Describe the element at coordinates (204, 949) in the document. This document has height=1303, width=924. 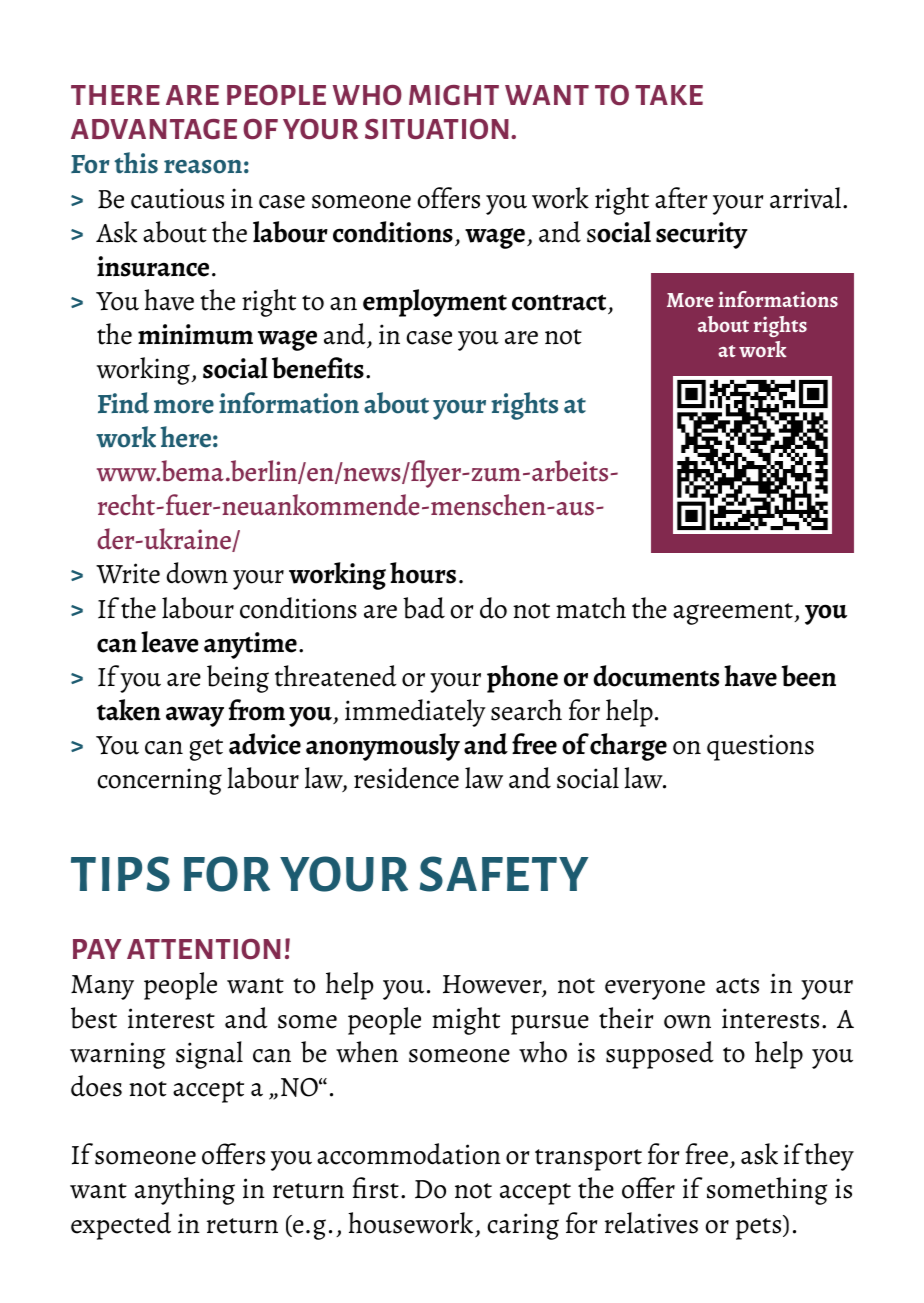
I see `ATTENTION` at that location.
